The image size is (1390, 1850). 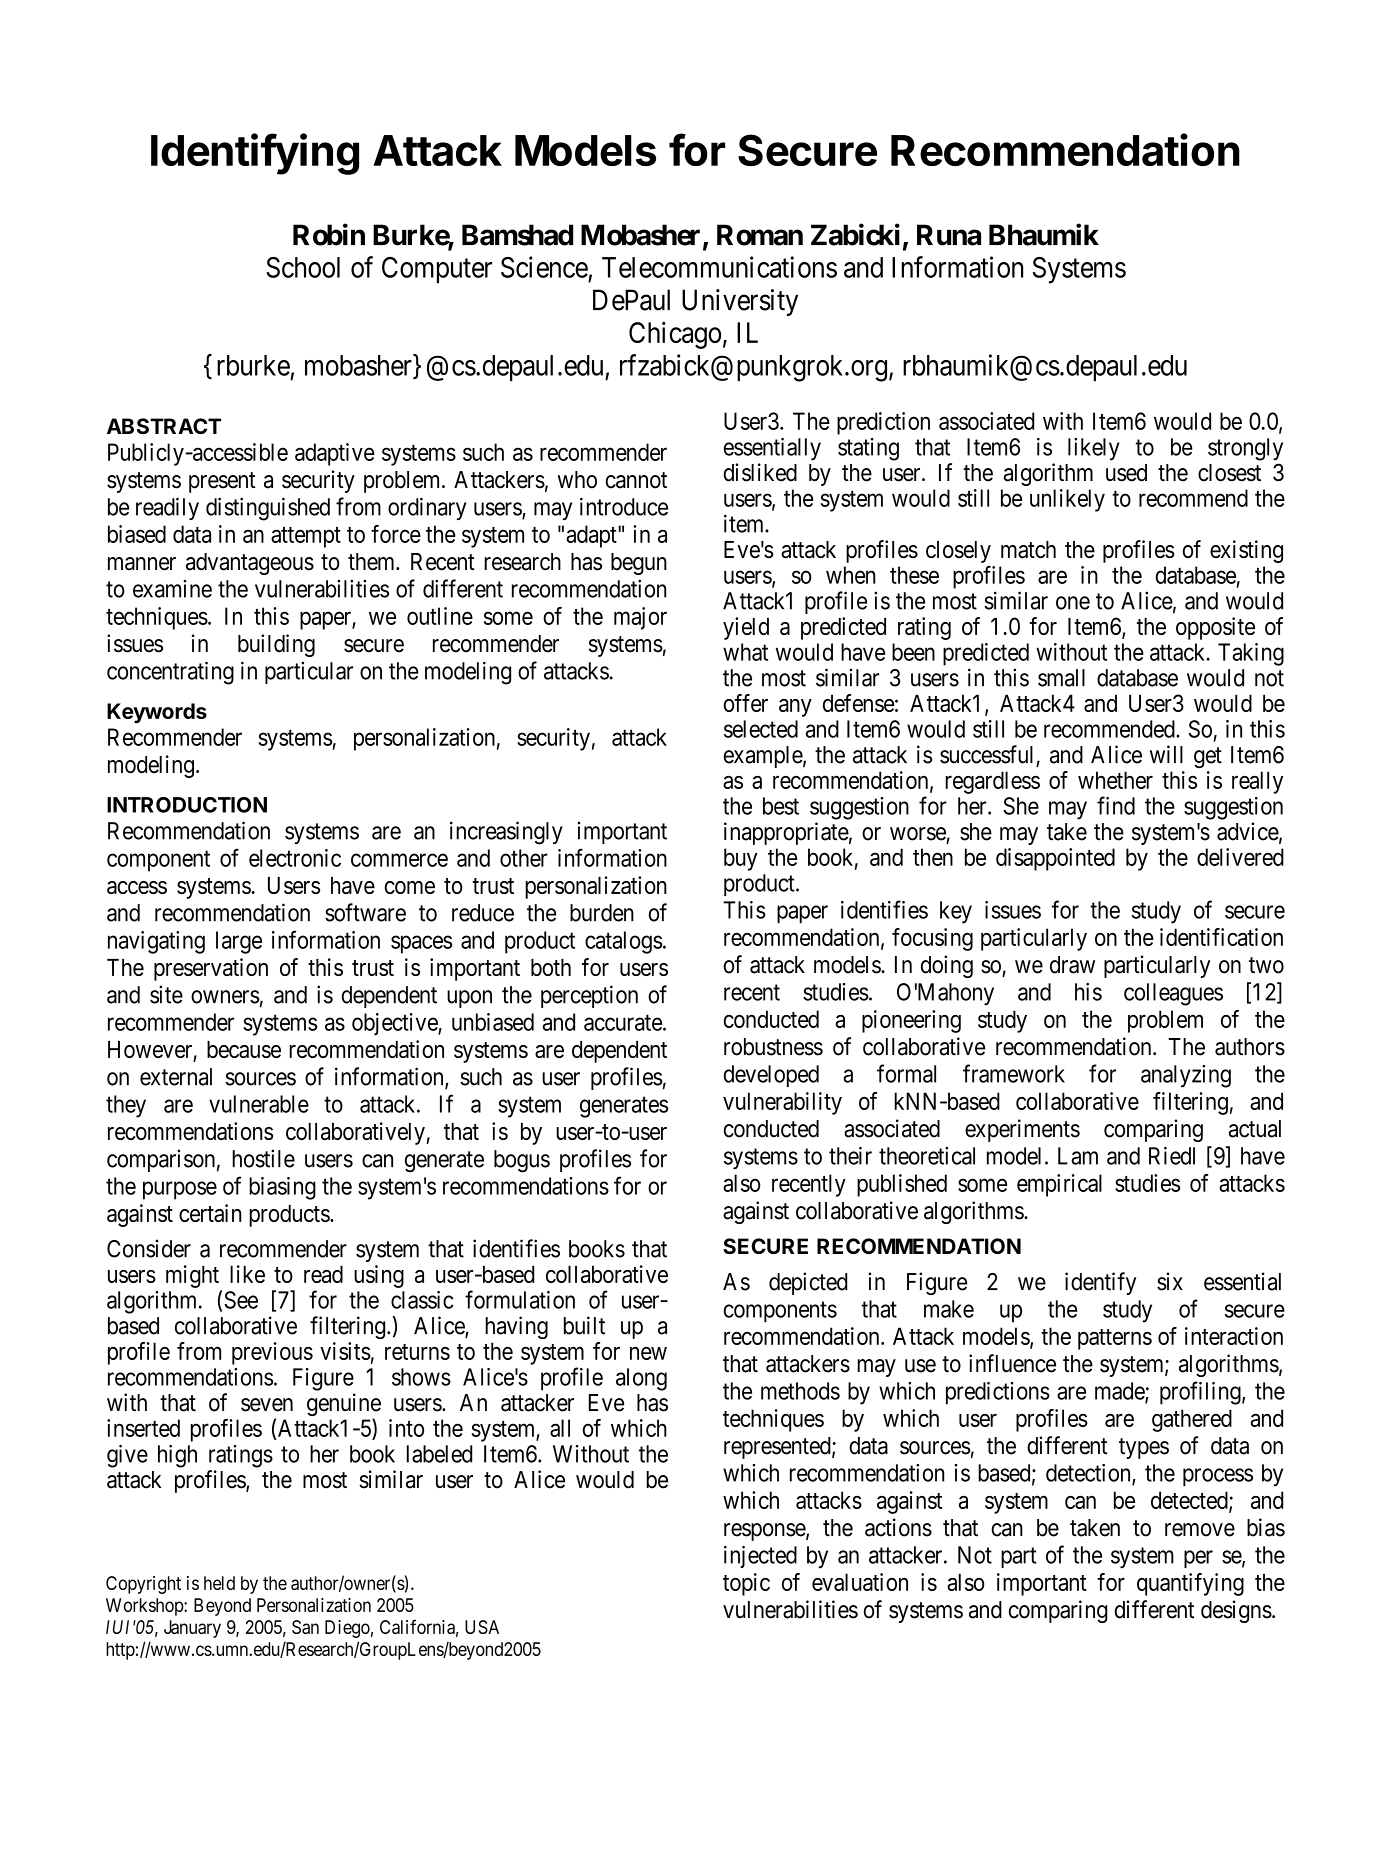 What do you see at coordinates (1170, 1281) in the image?
I see `six` at bounding box center [1170, 1281].
